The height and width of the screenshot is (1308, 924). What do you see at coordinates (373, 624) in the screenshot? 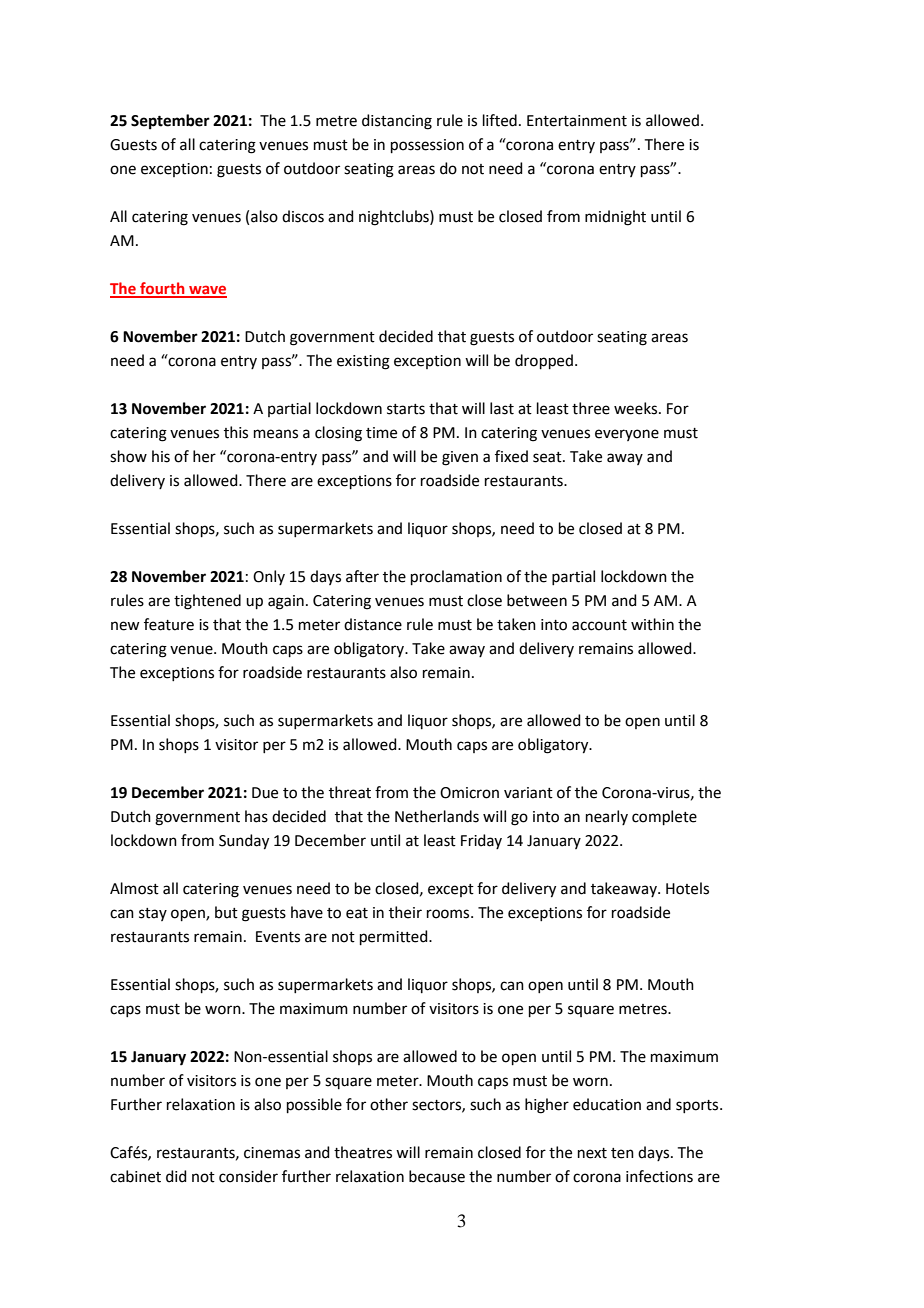
I see `distance` at bounding box center [373, 624].
